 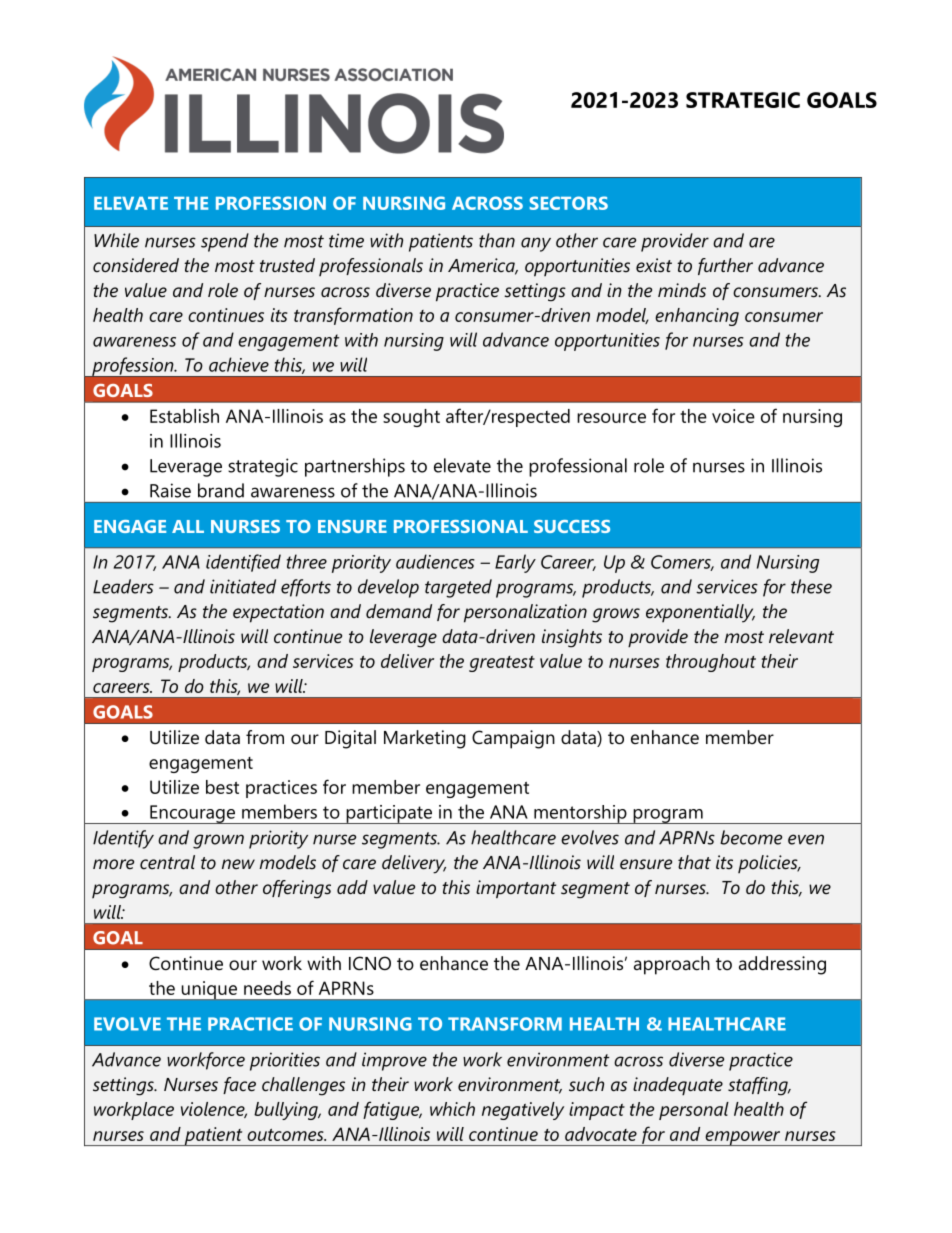 What do you see at coordinates (225, 242) in the page?
I see `spend` at bounding box center [225, 242].
